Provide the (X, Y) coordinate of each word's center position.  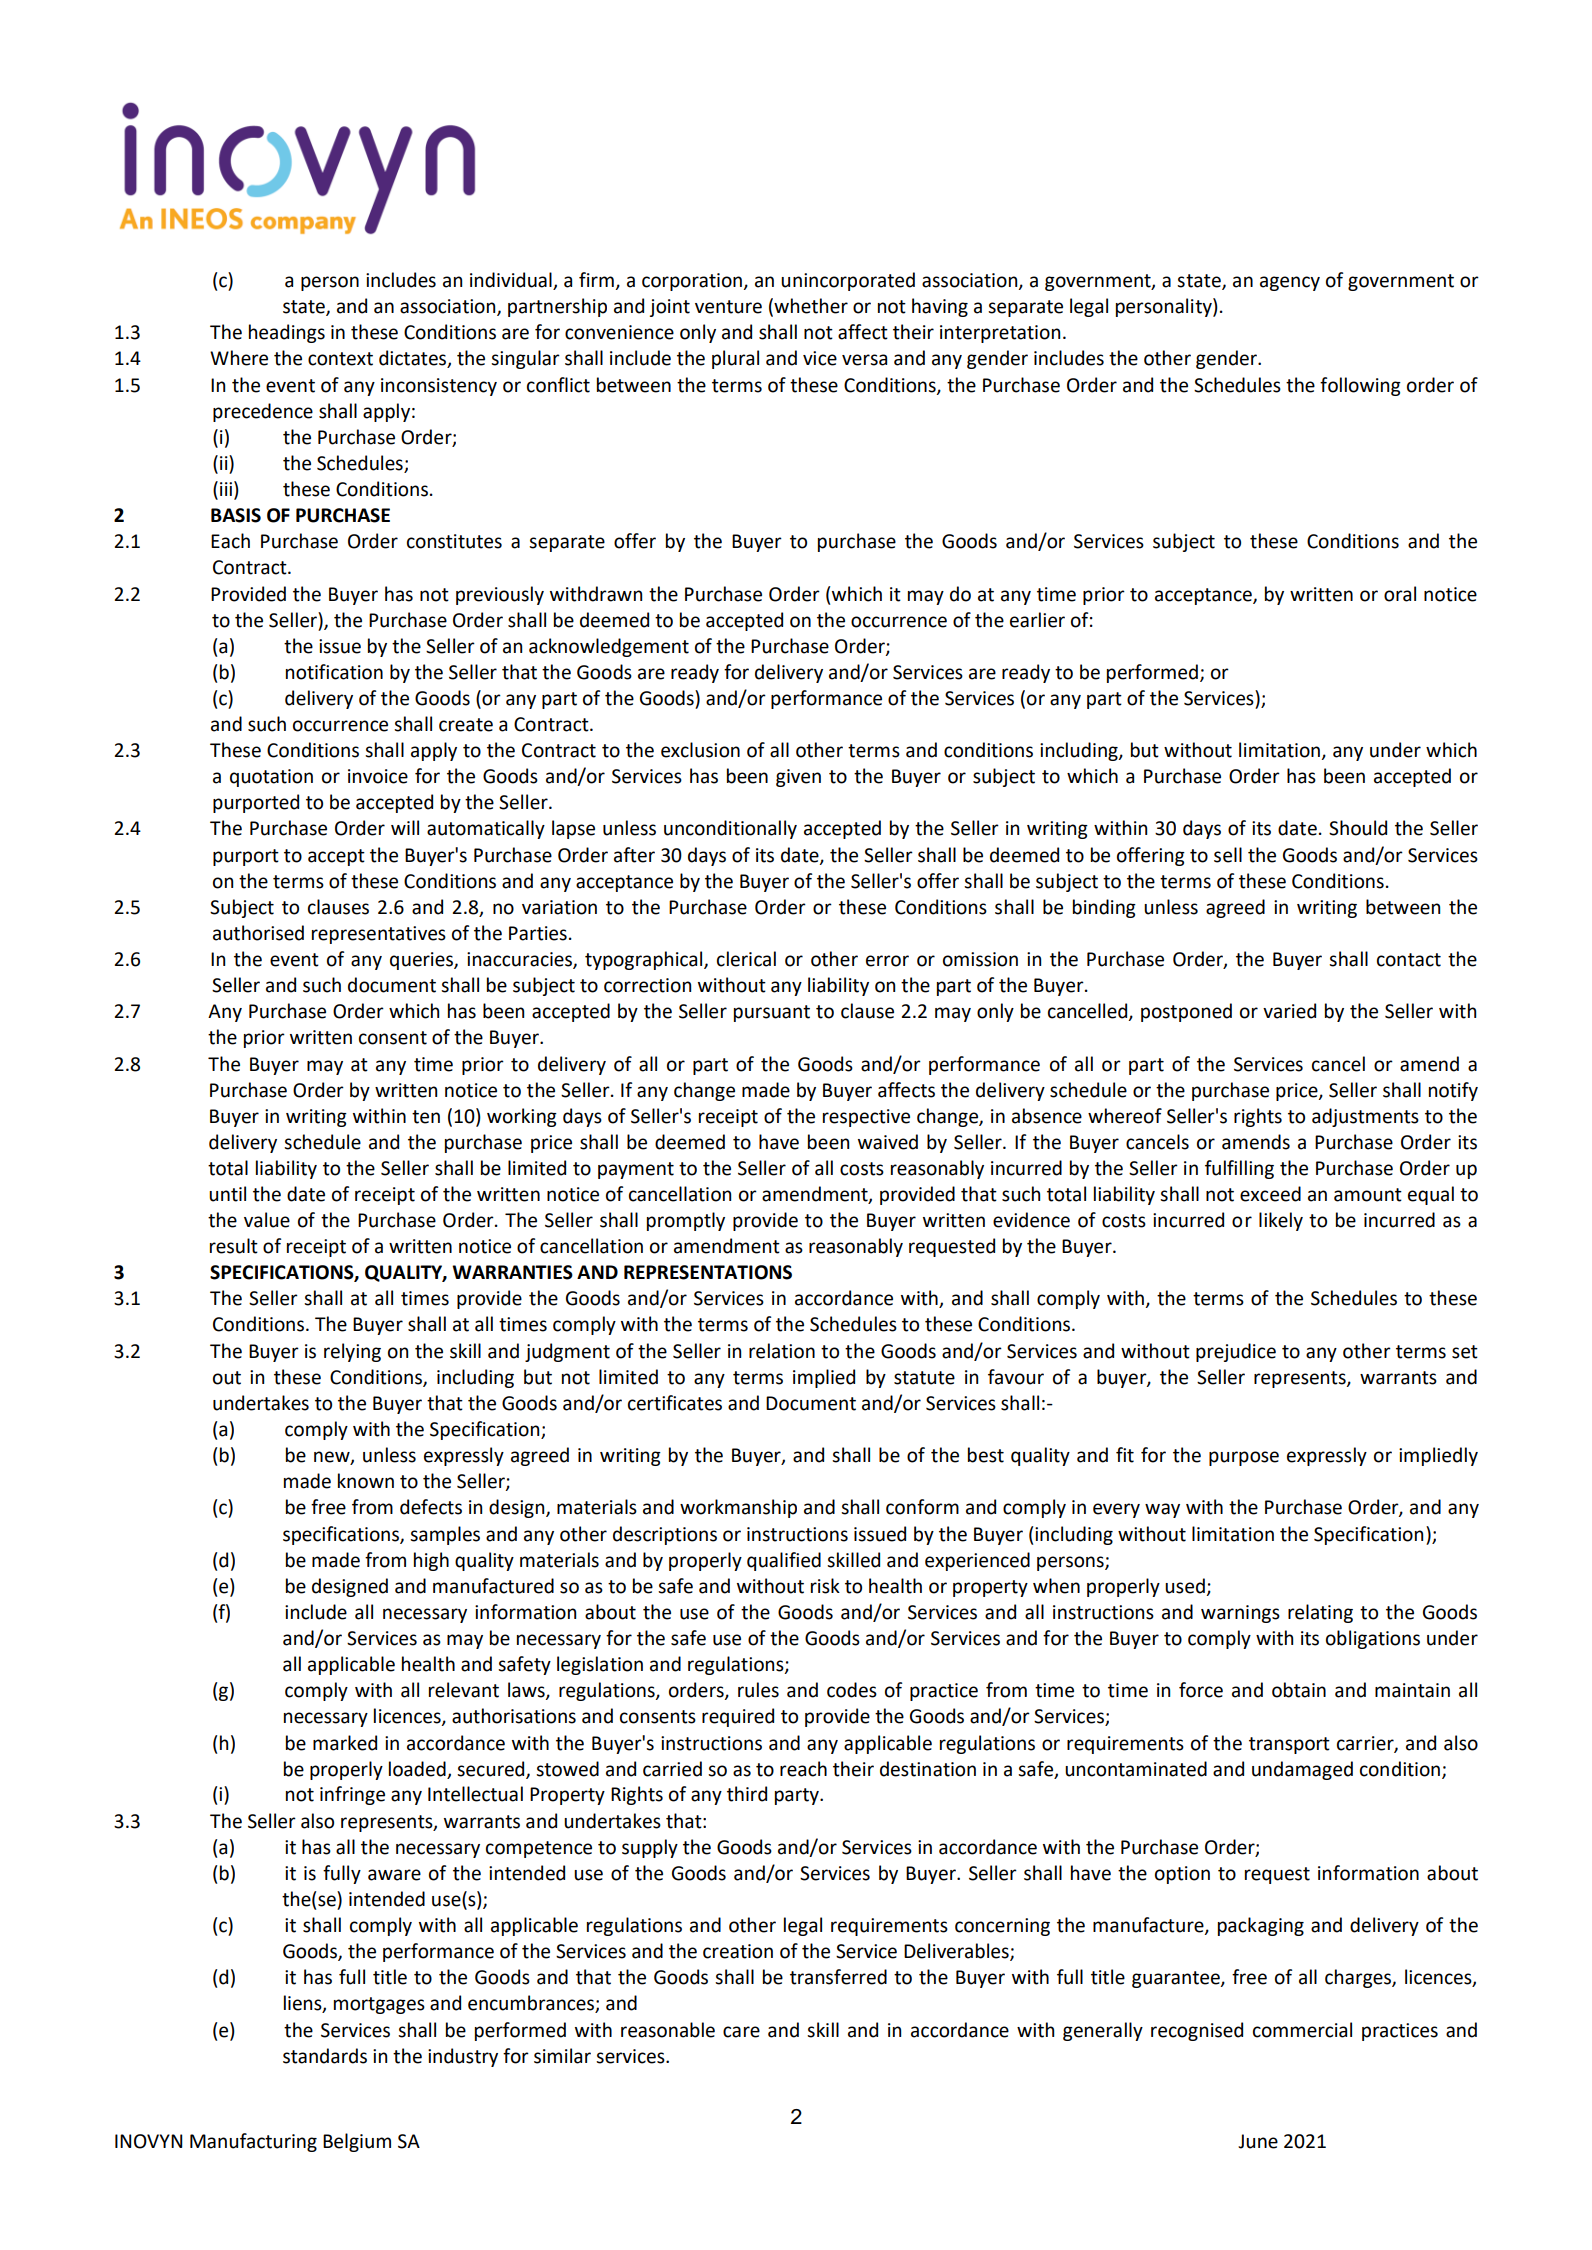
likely (1281, 1221)
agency (1290, 283)
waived (888, 1142)
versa (864, 360)
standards (325, 2056)
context (340, 359)
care (741, 2032)
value (267, 1220)
